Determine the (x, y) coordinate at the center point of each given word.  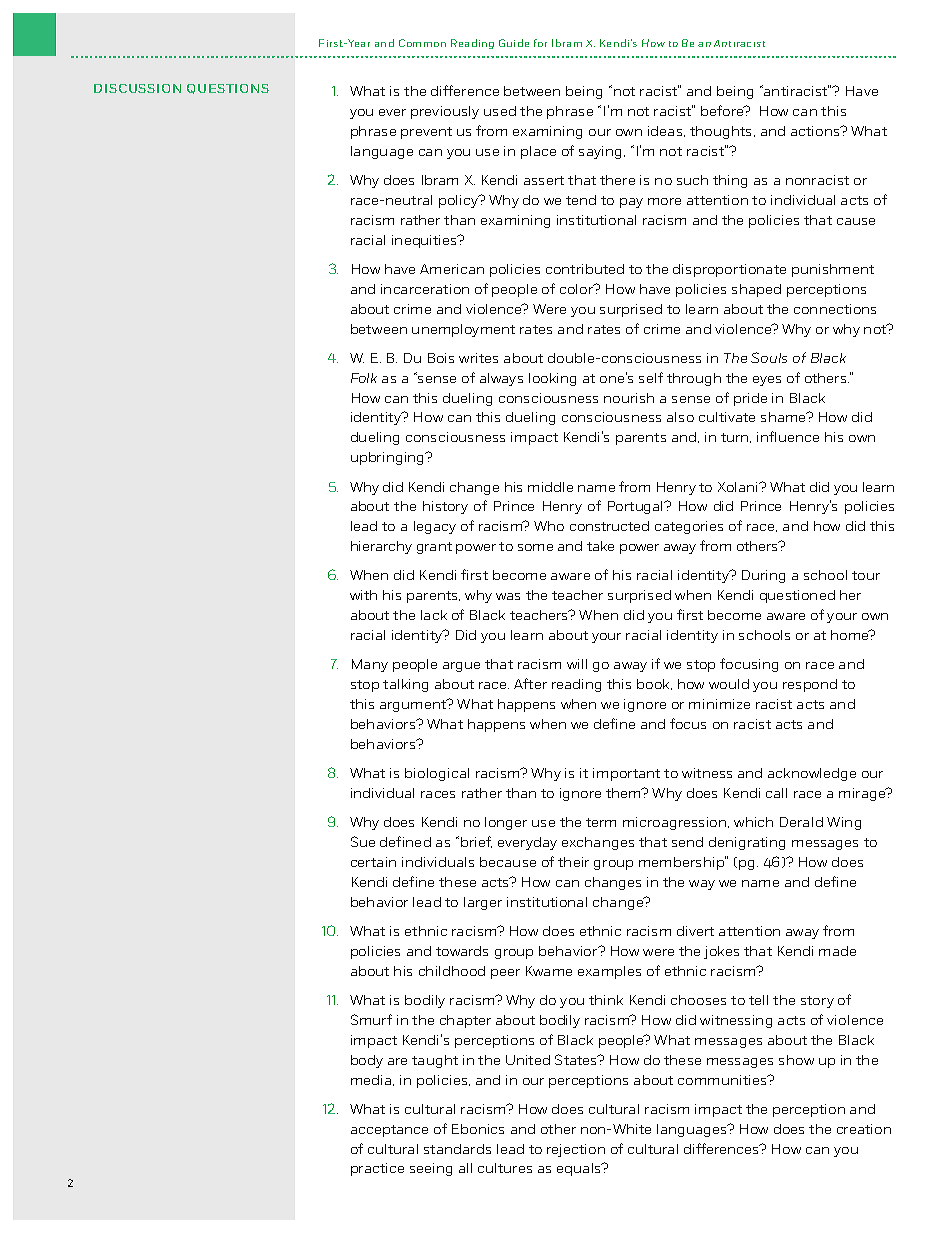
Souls (769, 357)
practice (377, 1169)
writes (478, 358)
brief (476, 842)
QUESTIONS (228, 89)
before (723, 110)
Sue (363, 841)
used (500, 111)
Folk (364, 378)
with (363, 595)
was (508, 596)
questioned (797, 596)
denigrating (747, 843)
